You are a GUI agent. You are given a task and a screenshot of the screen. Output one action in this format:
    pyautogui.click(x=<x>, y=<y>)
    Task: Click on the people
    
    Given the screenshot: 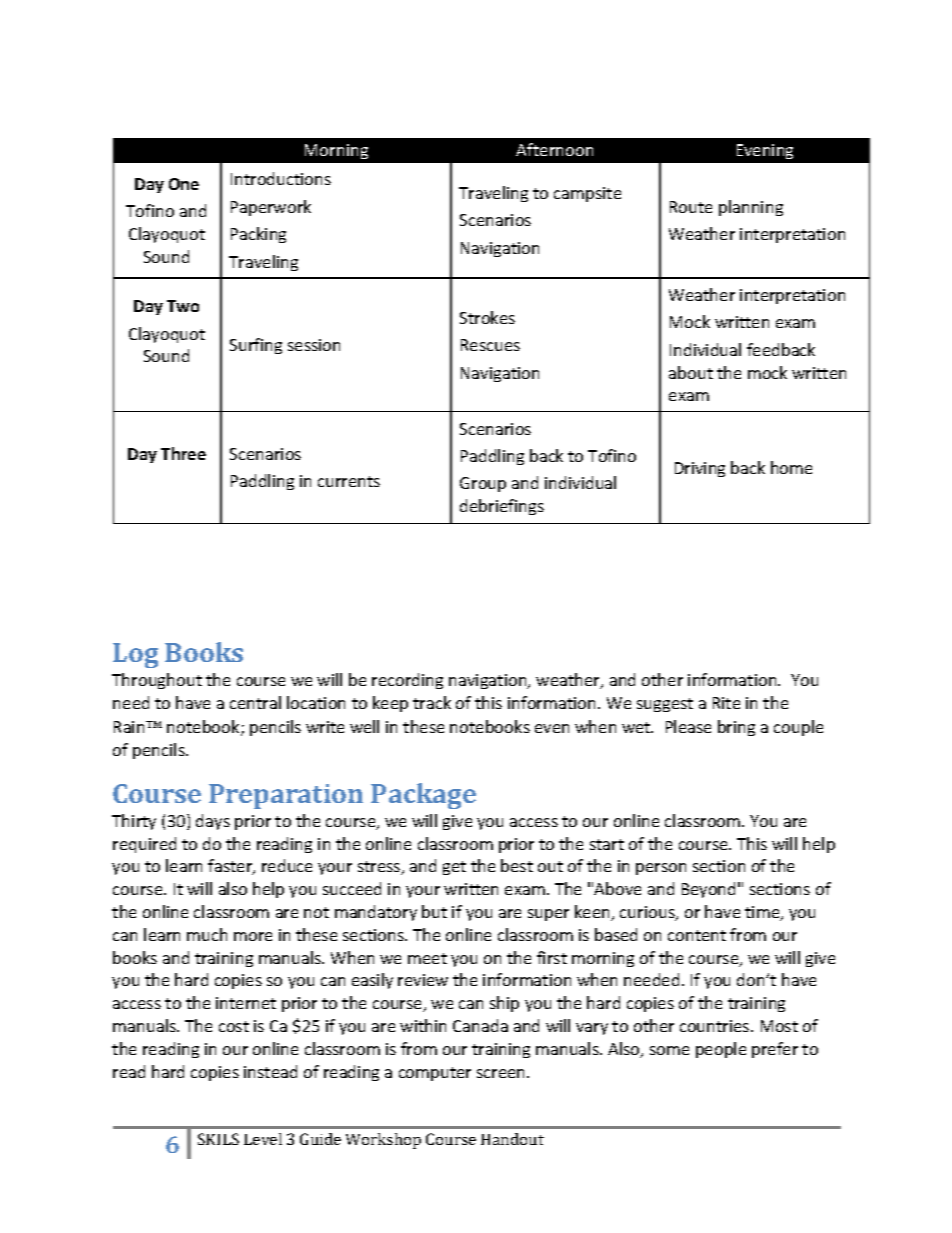 What is the action you would take?
    pyautogui.click(x=721, y=1050)
